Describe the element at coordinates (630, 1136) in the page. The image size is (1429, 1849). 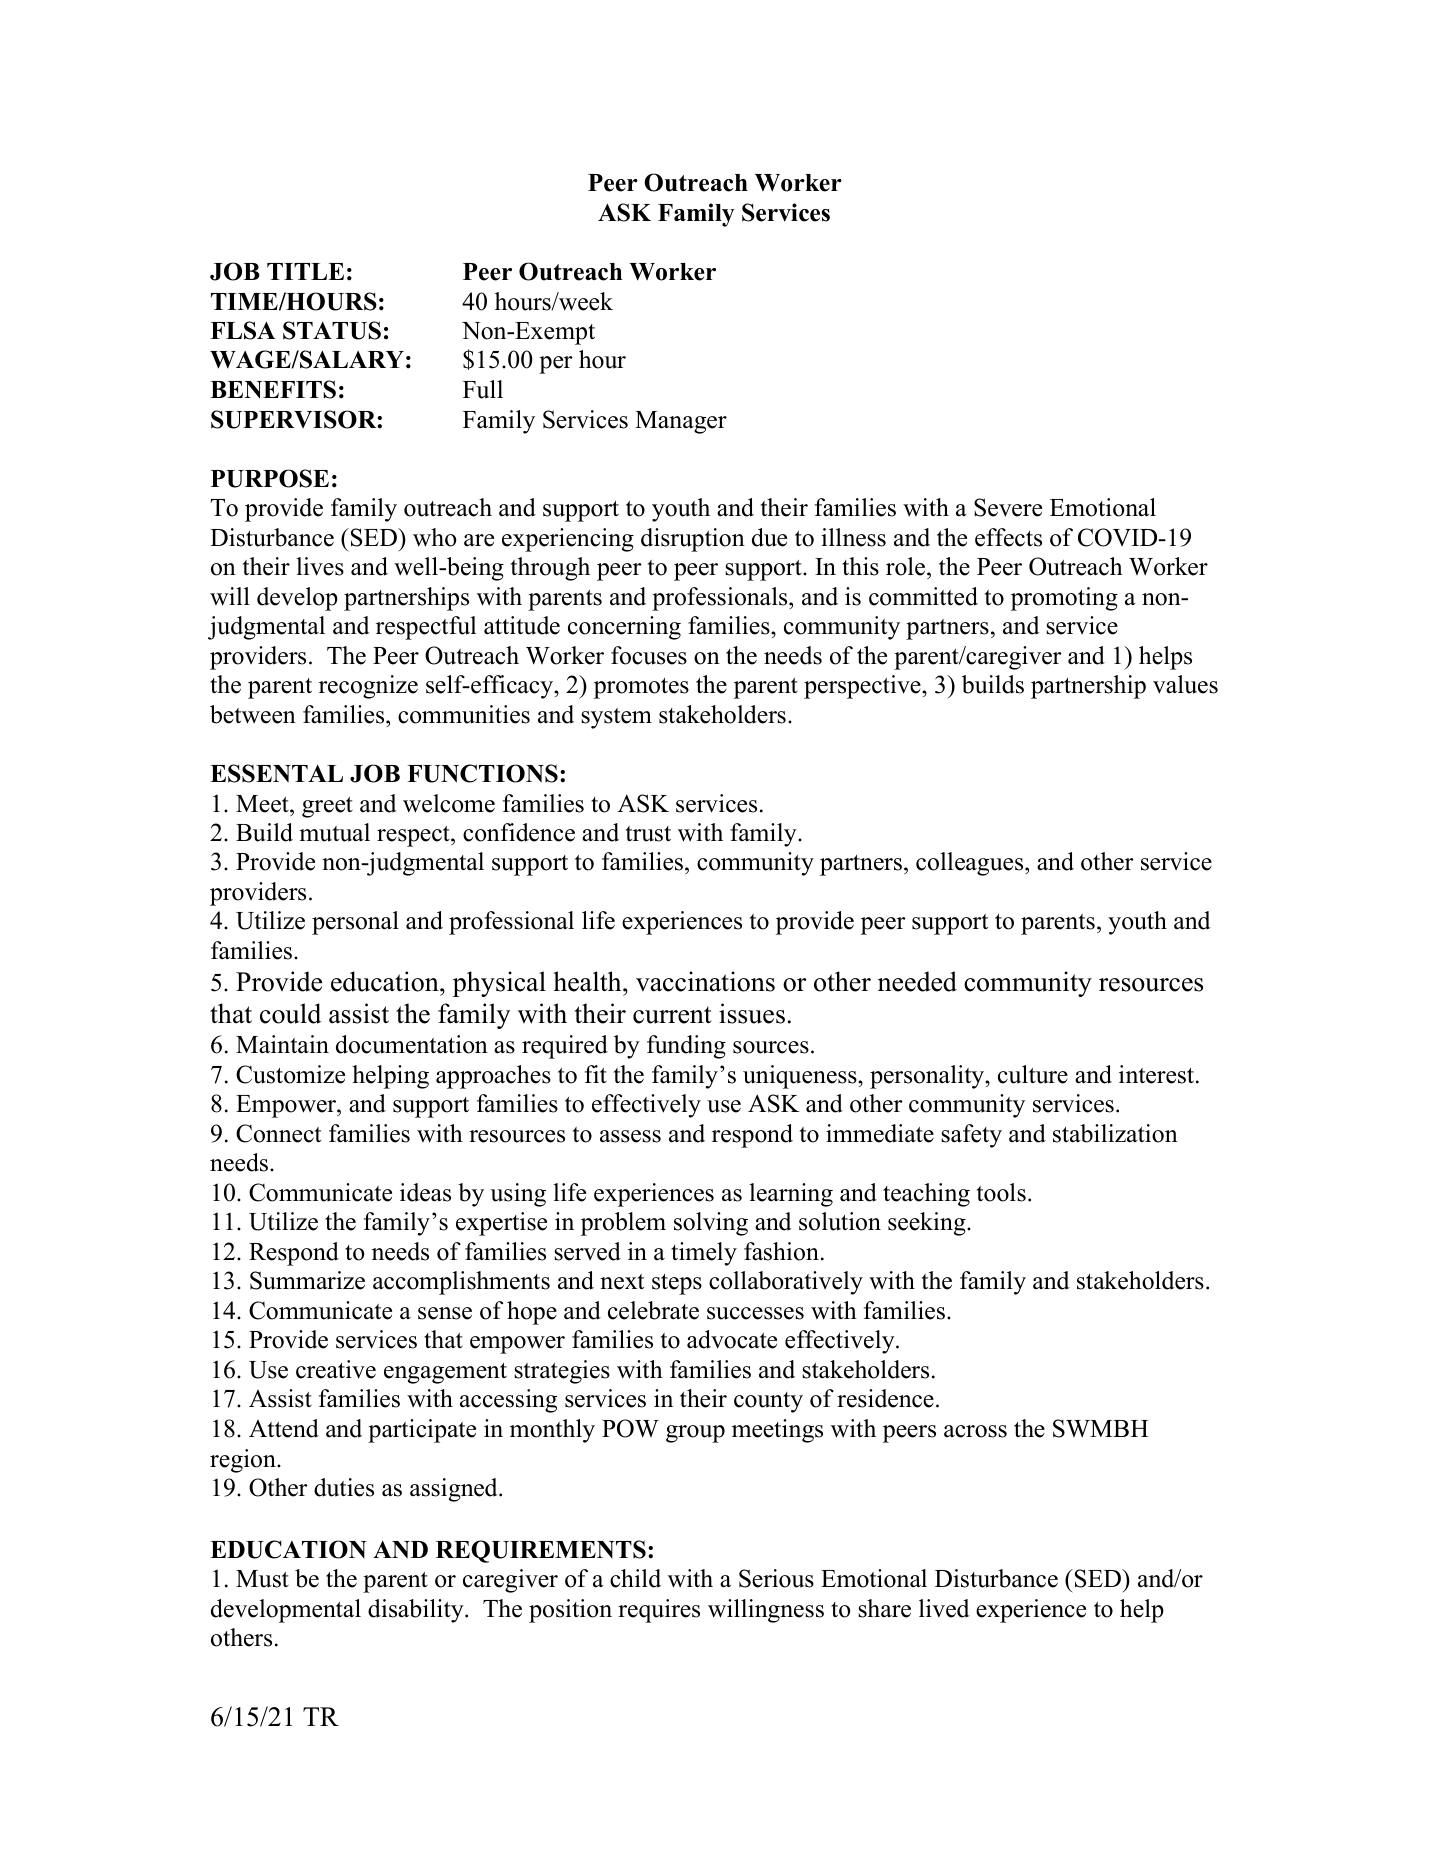
I see `assess` at that location.
